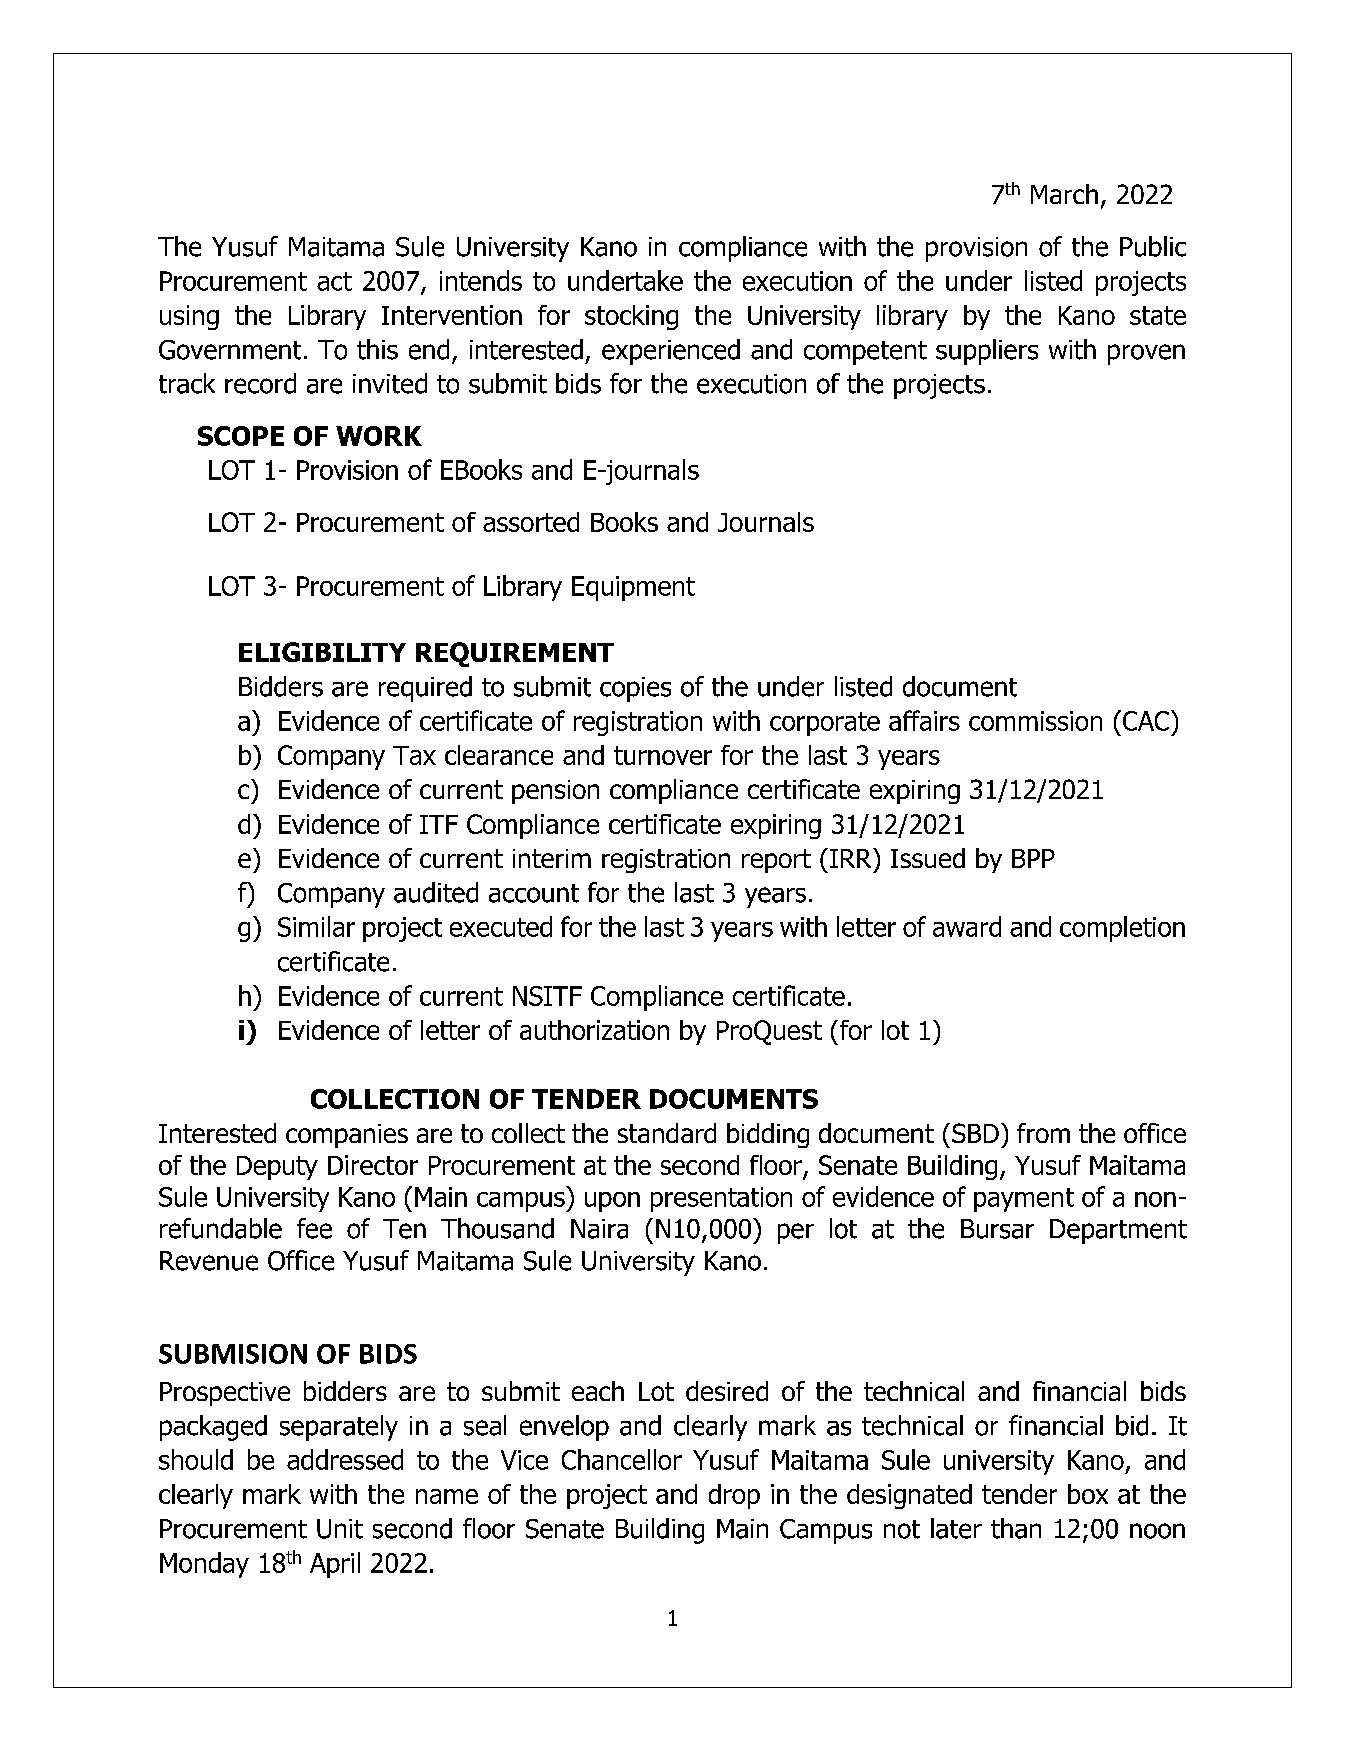 The image size is (1345, 1741). What do you see at coordinates (635, 689) in the image?
I see `copies` at bounding box center [635, 689].
